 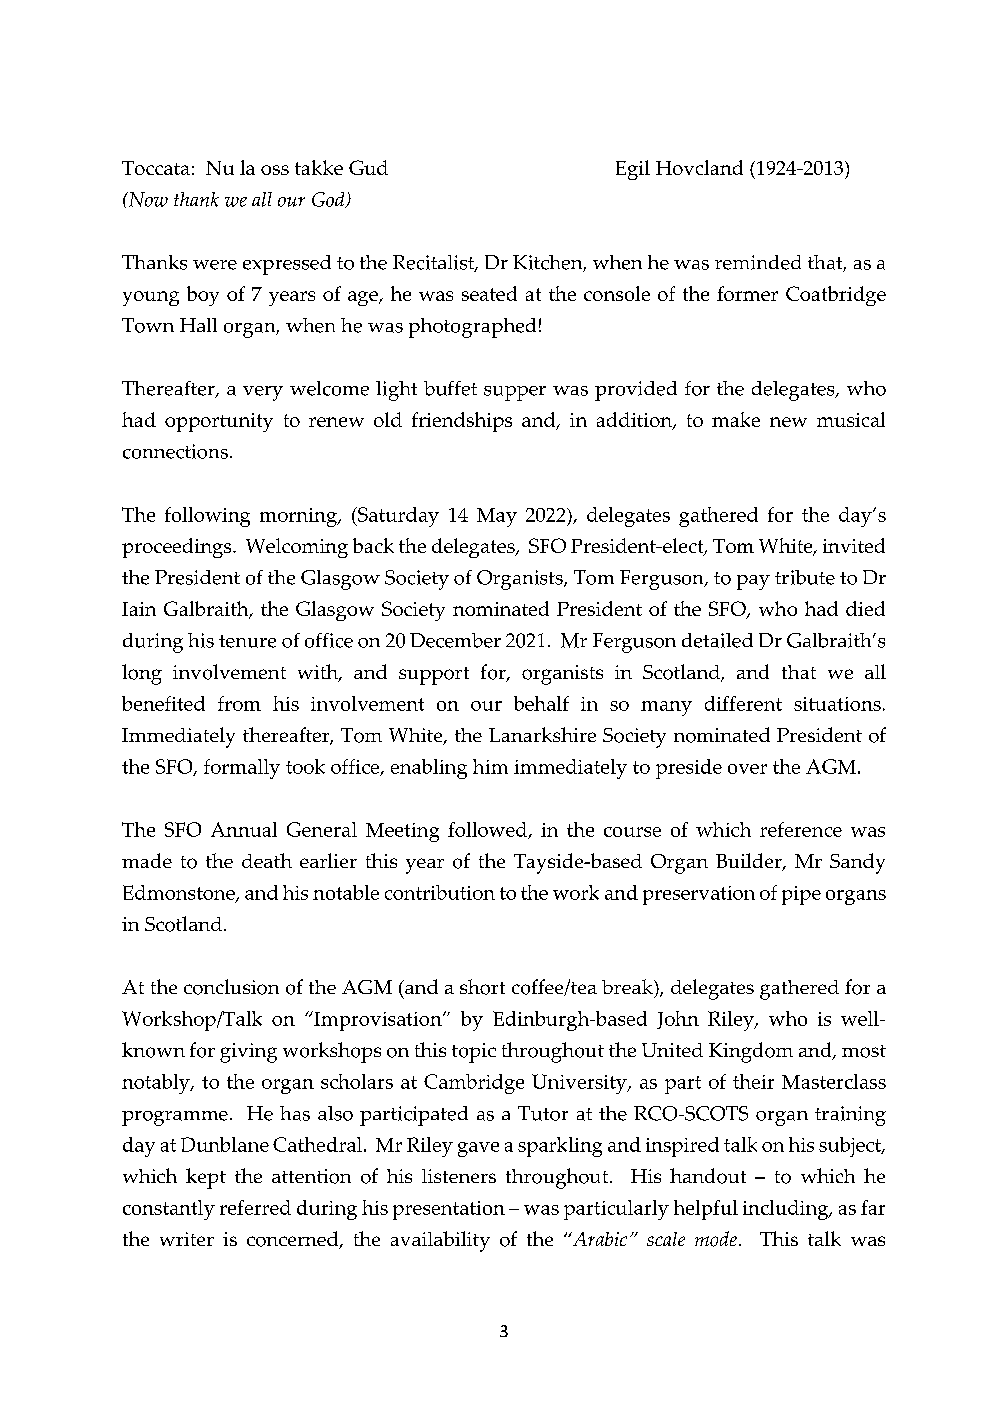 I want to click on including, so click(x=787, y=1210).
